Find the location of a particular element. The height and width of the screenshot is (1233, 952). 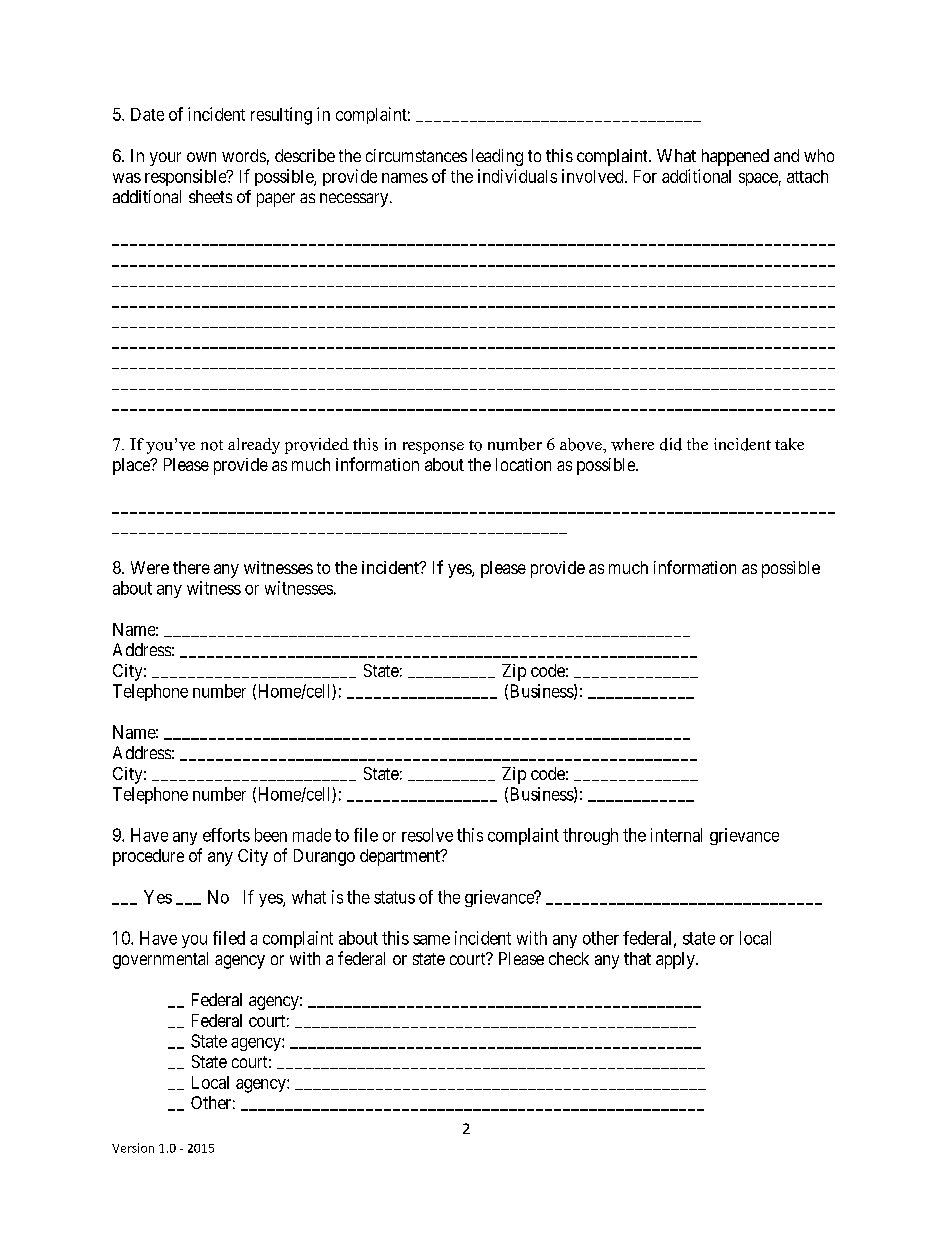

location is located at coordinates (523, 464).
